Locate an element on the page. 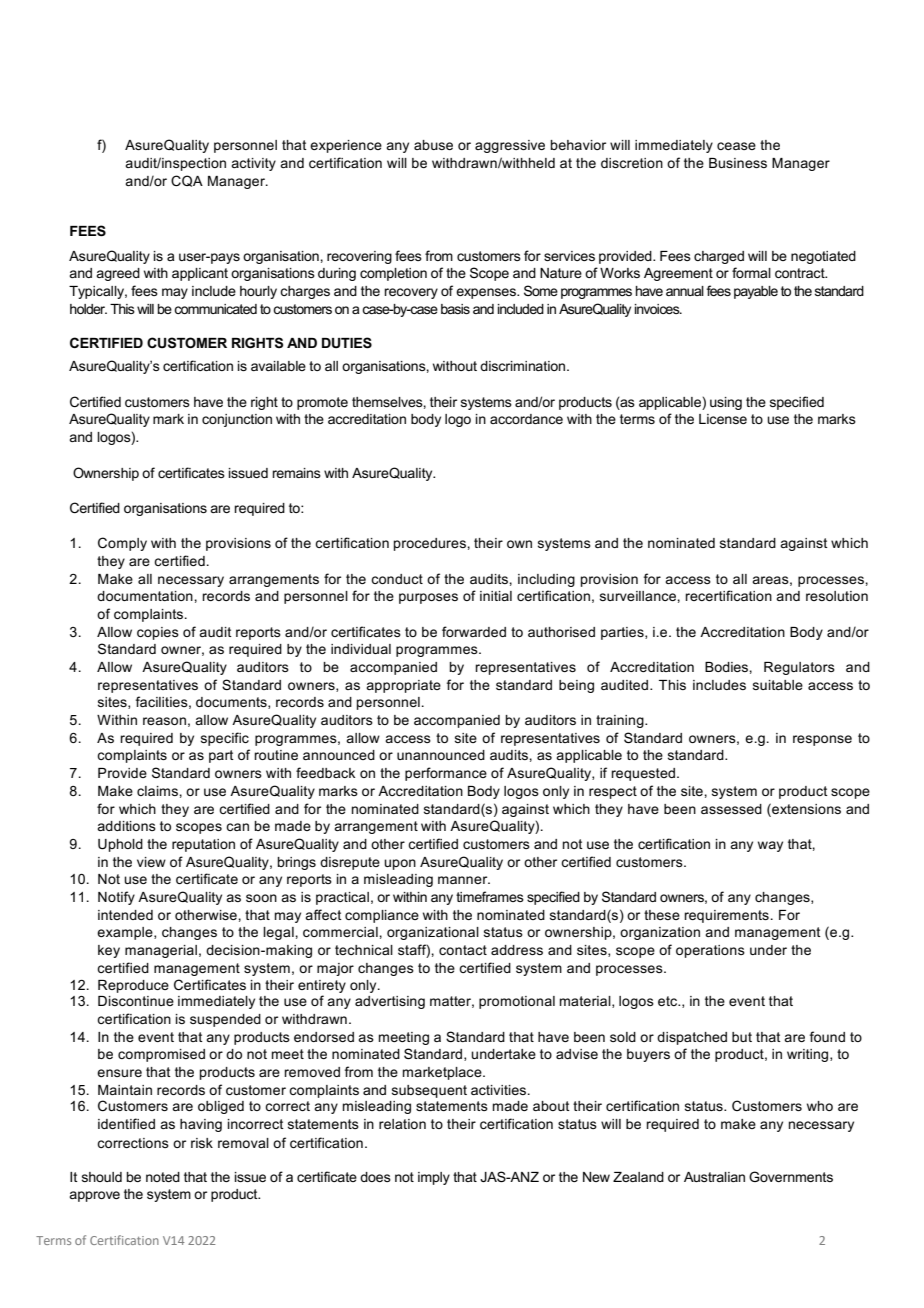 The image size is (924, 1308). noted is located at coordinates (163, 1177).
